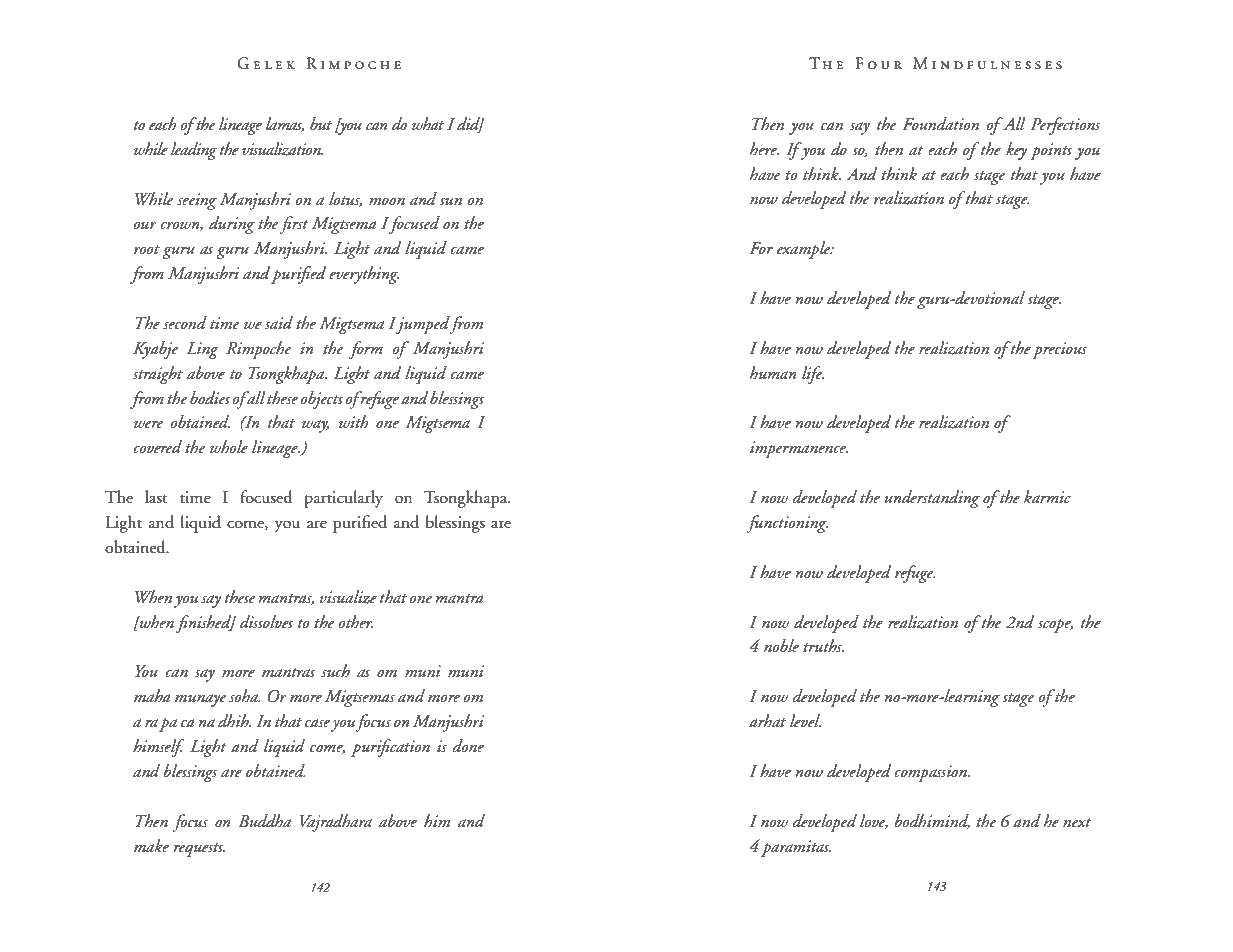  What do you see at coordinates (1016, 151) in the image?
I see `key` at bounding box center [1016, 151].
